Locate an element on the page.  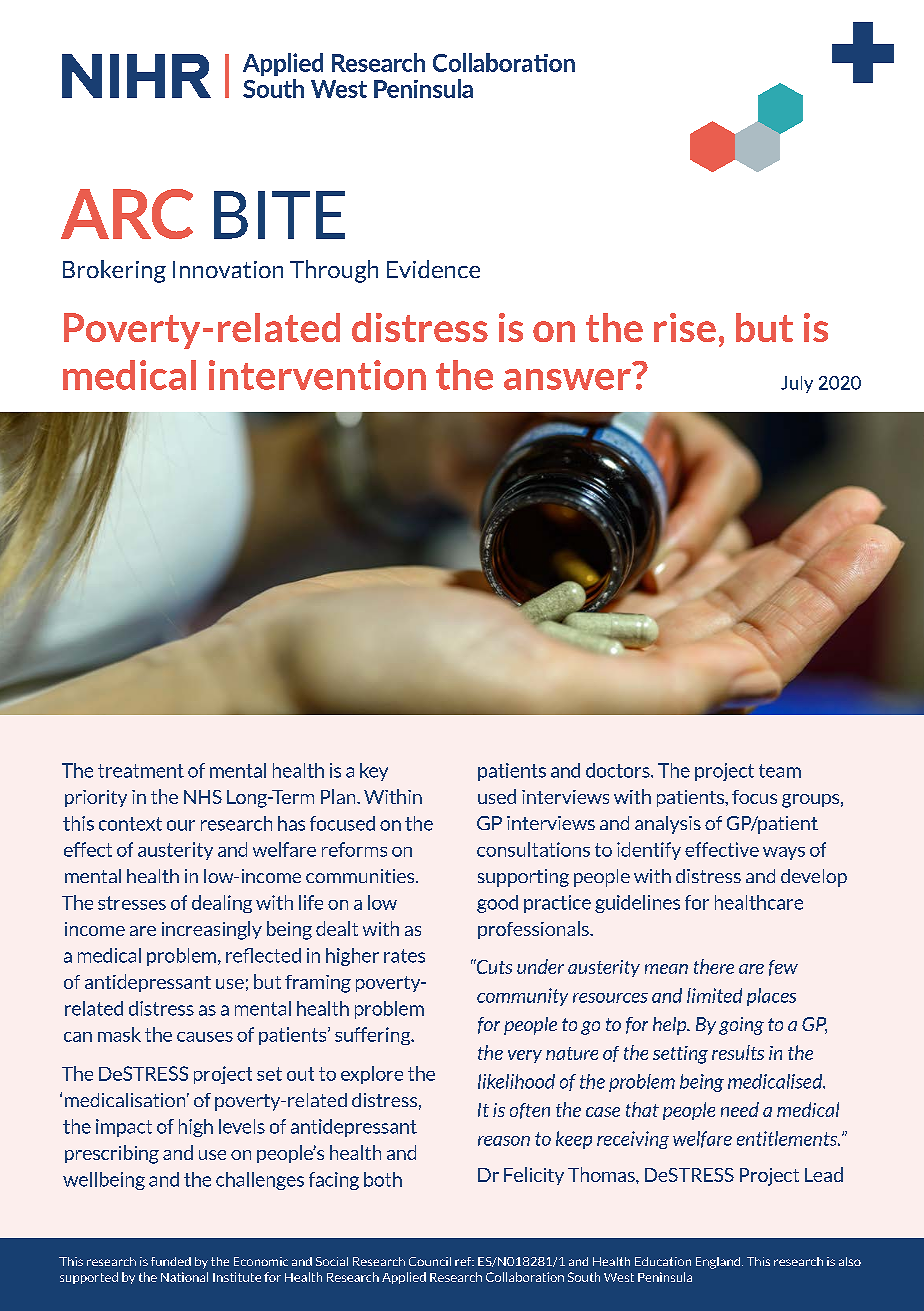
also is located at coordinates (850, 1261).
